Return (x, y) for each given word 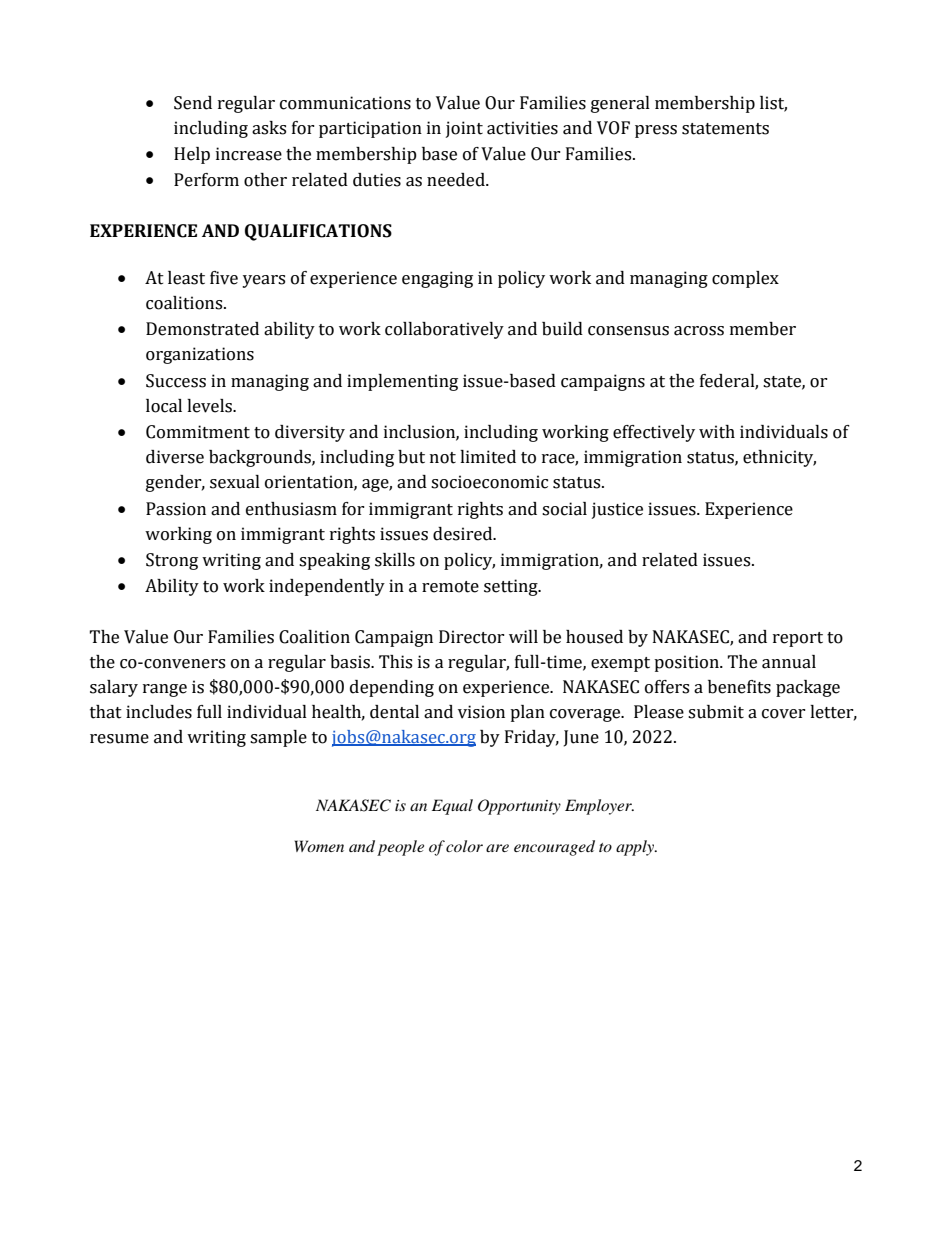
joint (464, 129)
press (656, 131)
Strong (172, 561)
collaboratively (444, 330)
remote (450, 587)
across (699, 331)
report (798, 639)
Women (319, 846)
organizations (200, 355)
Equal (452, 807)
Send (193, 103)
